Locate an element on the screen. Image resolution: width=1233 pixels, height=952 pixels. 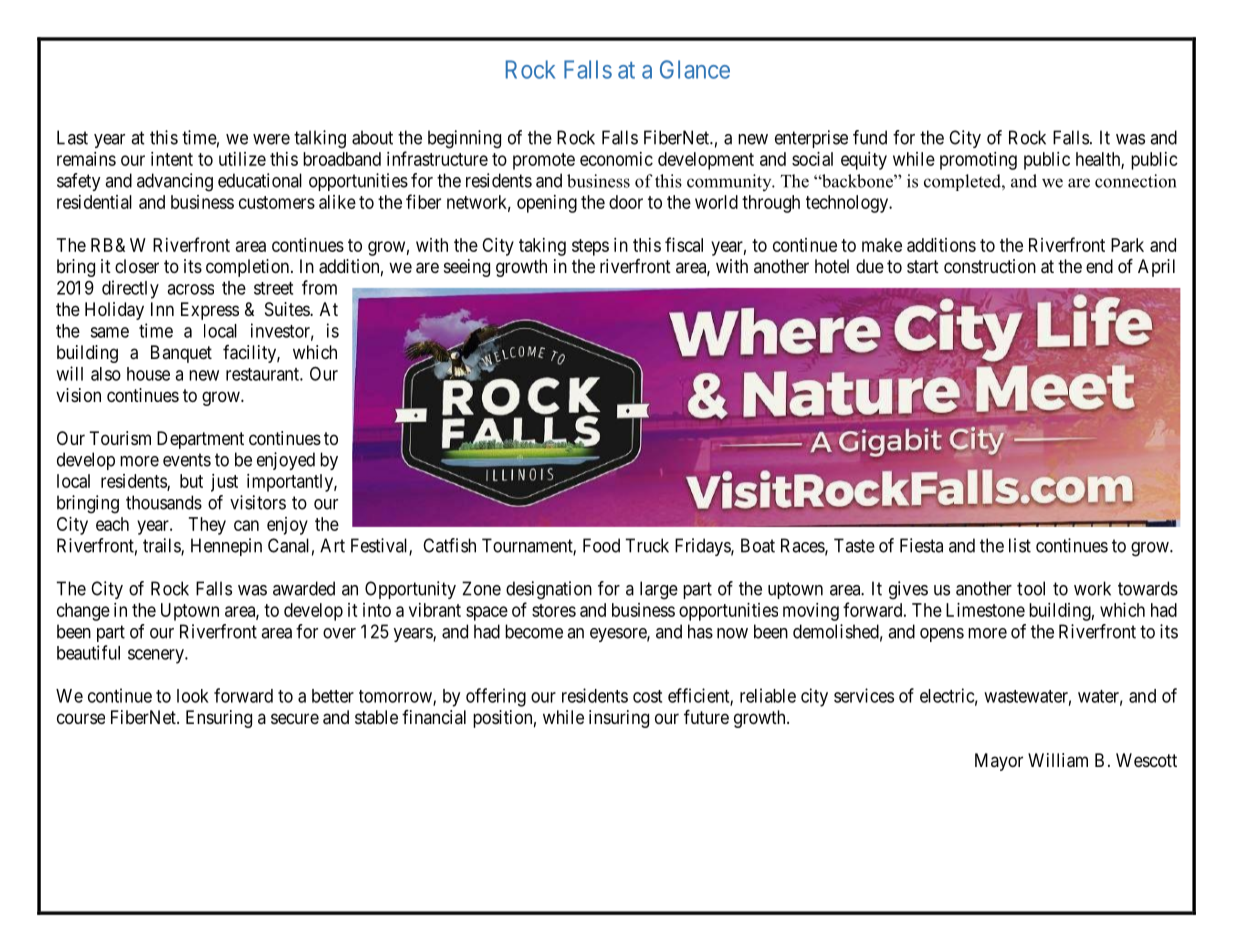
construction is located at coordinates (990, 266).
